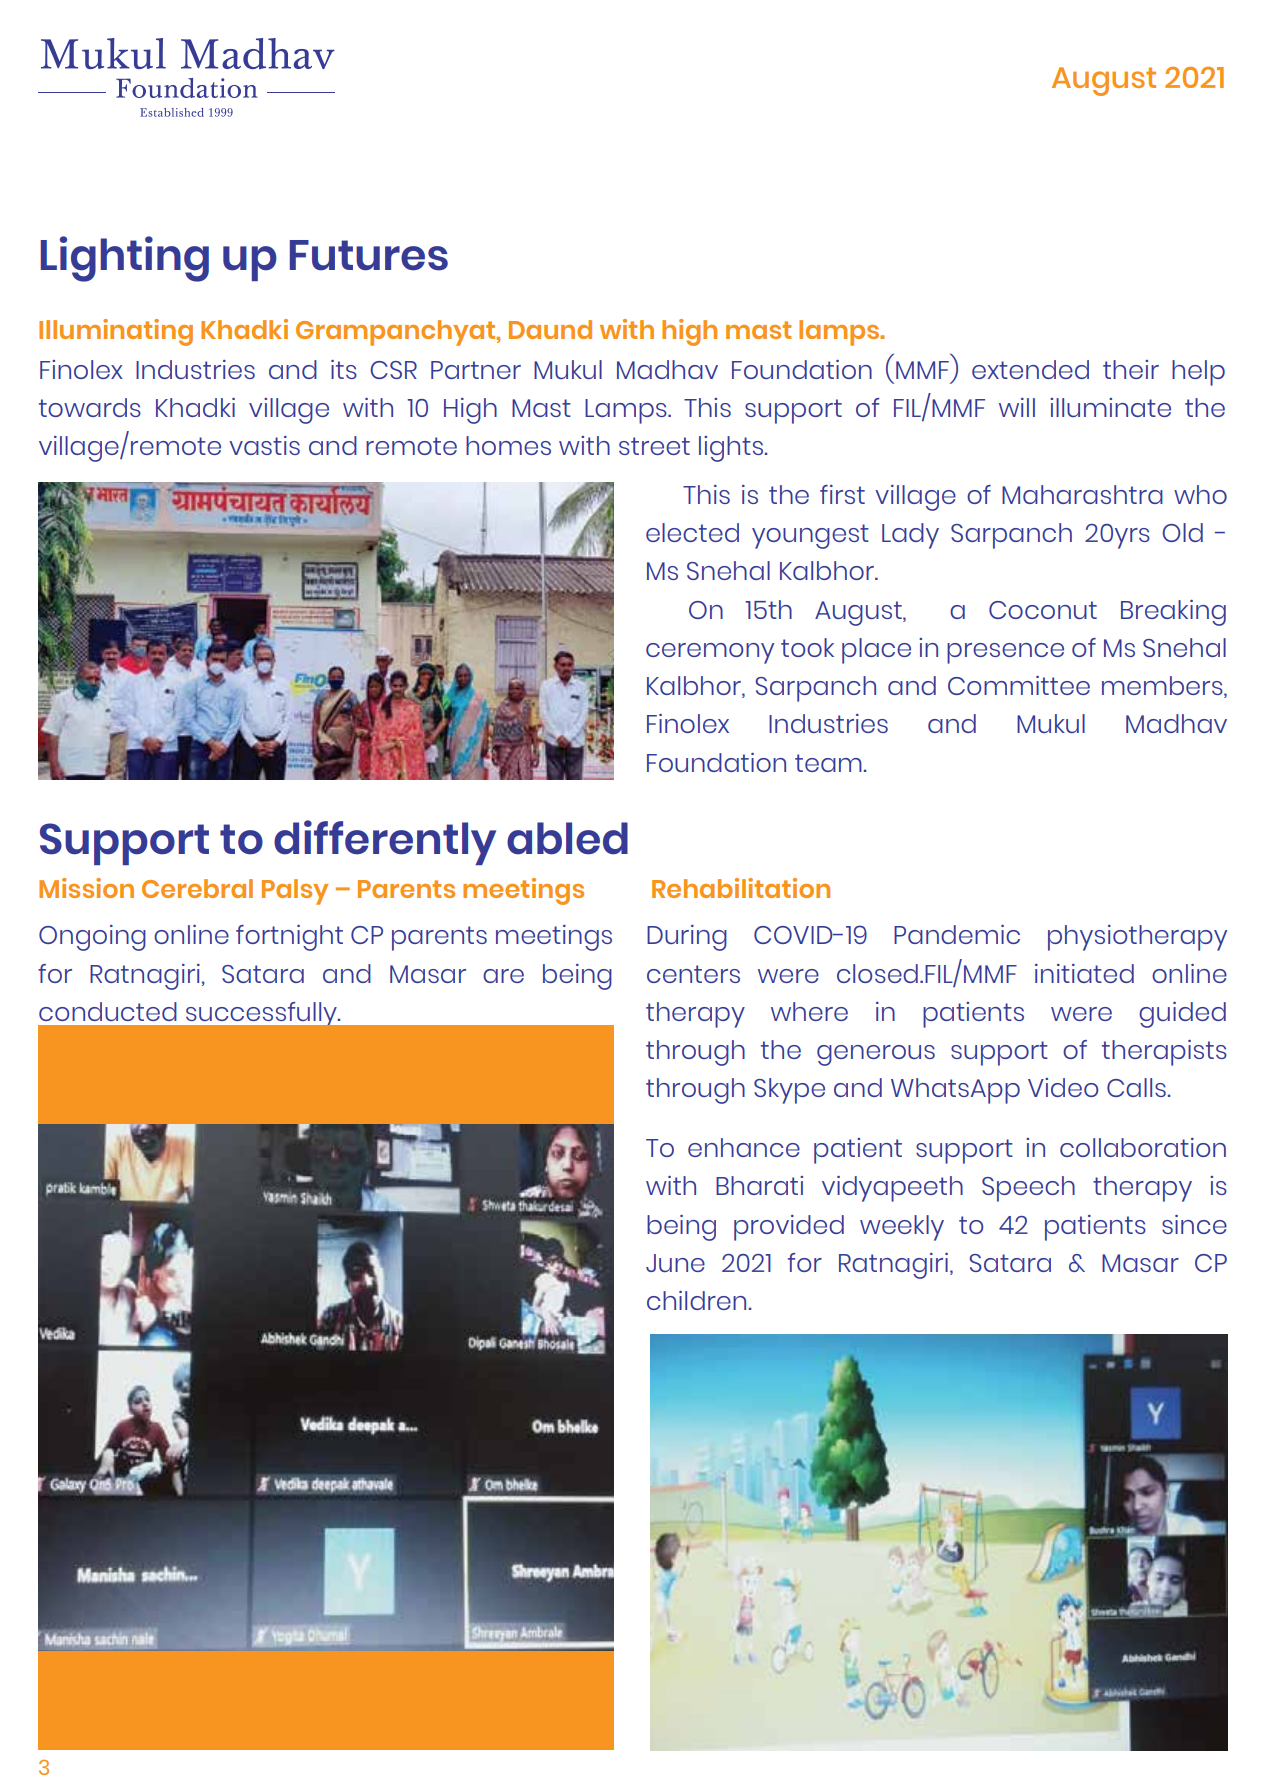  Describe the element at coordinates (1005, 653) in the document. I see `presence` at that location.
